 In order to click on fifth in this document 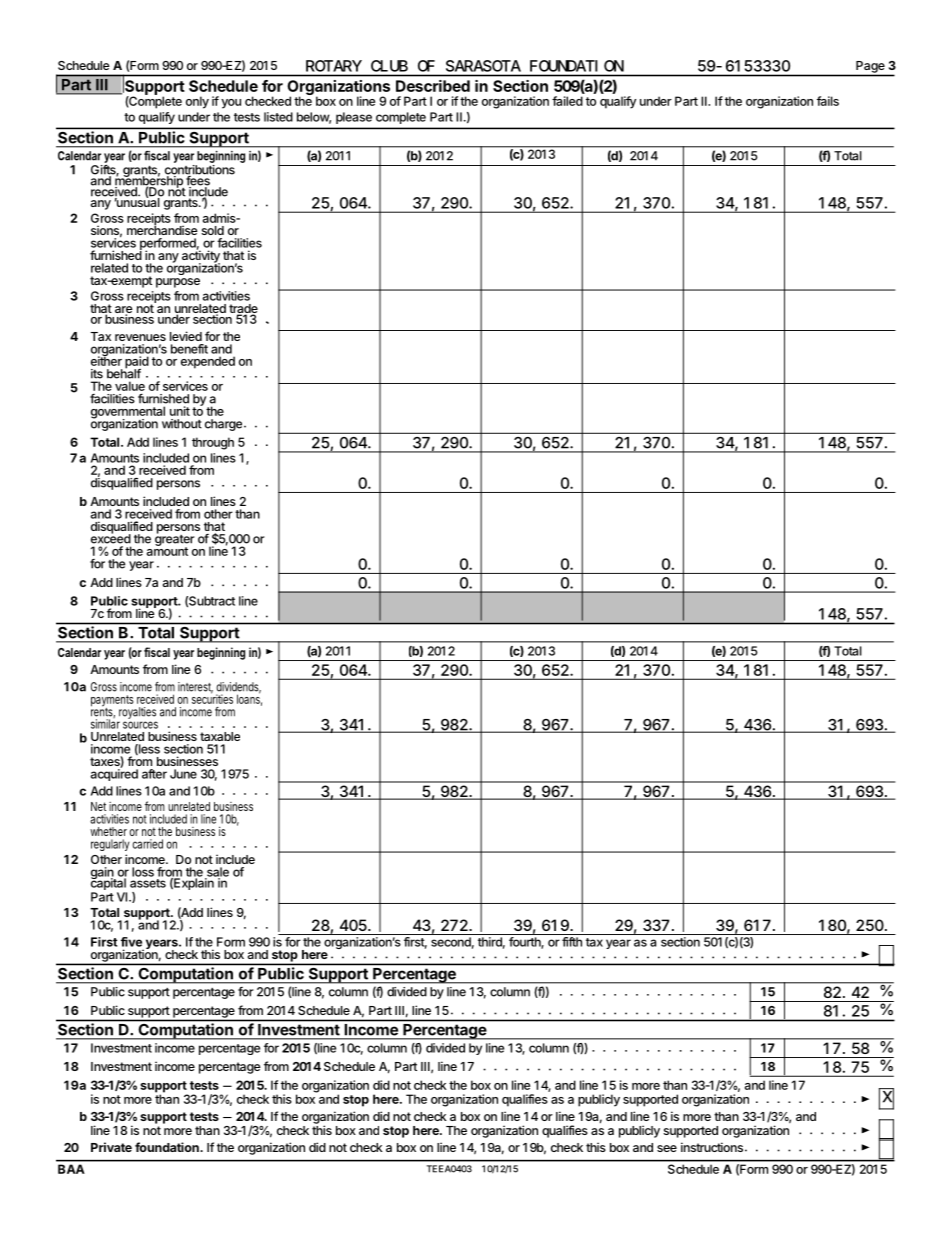, I will do `click(572, 942)`.
